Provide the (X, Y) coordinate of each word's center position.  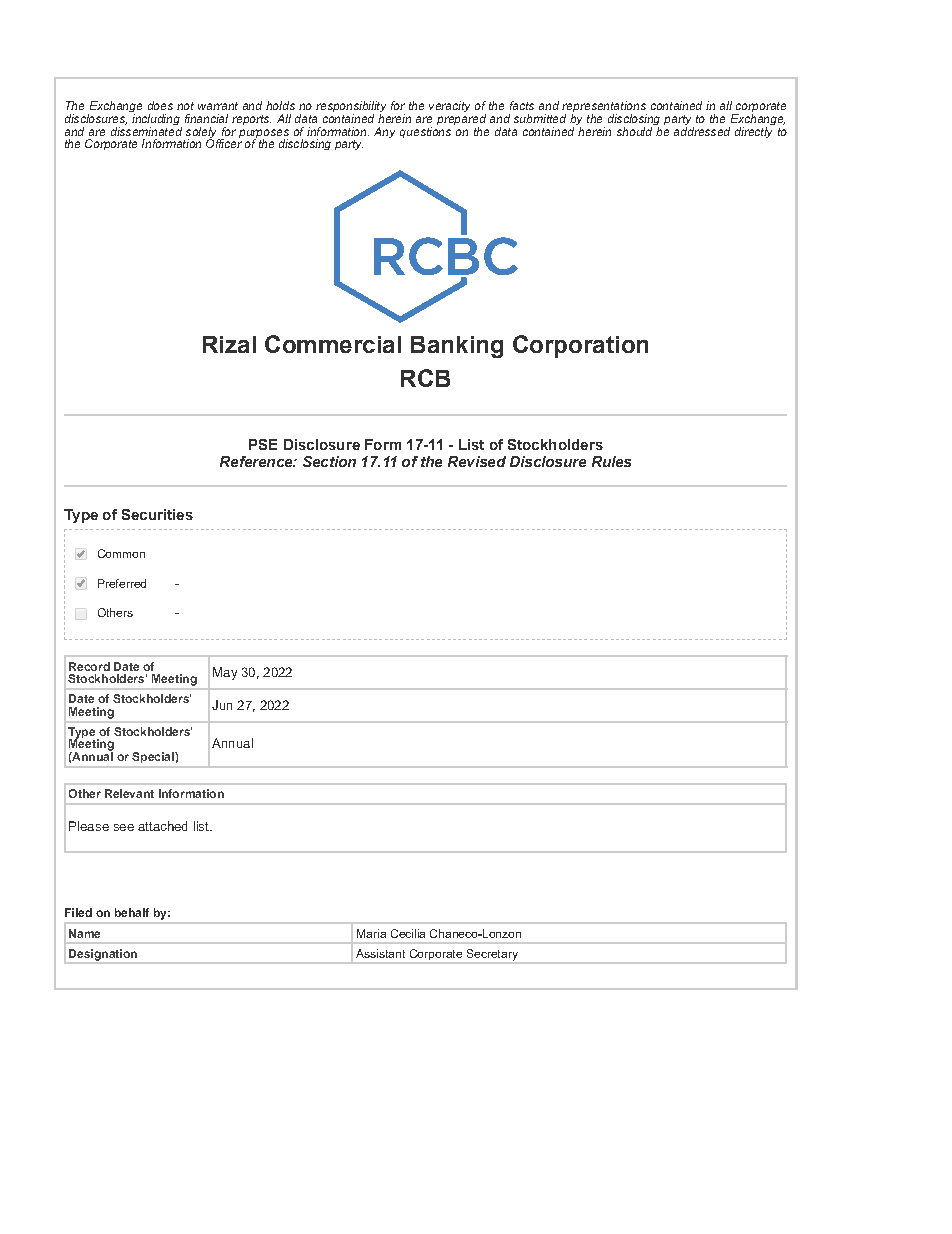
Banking (457, 347)
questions (425, 131)
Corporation (580, 346)
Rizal (229, 344)
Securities (157, 514)
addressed (702, 130)
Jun (222, 705)
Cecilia (408, 933)
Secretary (492, 956)
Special (154, 757)
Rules (611, 461)
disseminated (146, 130)
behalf (132, 912)
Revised (477, 461)
